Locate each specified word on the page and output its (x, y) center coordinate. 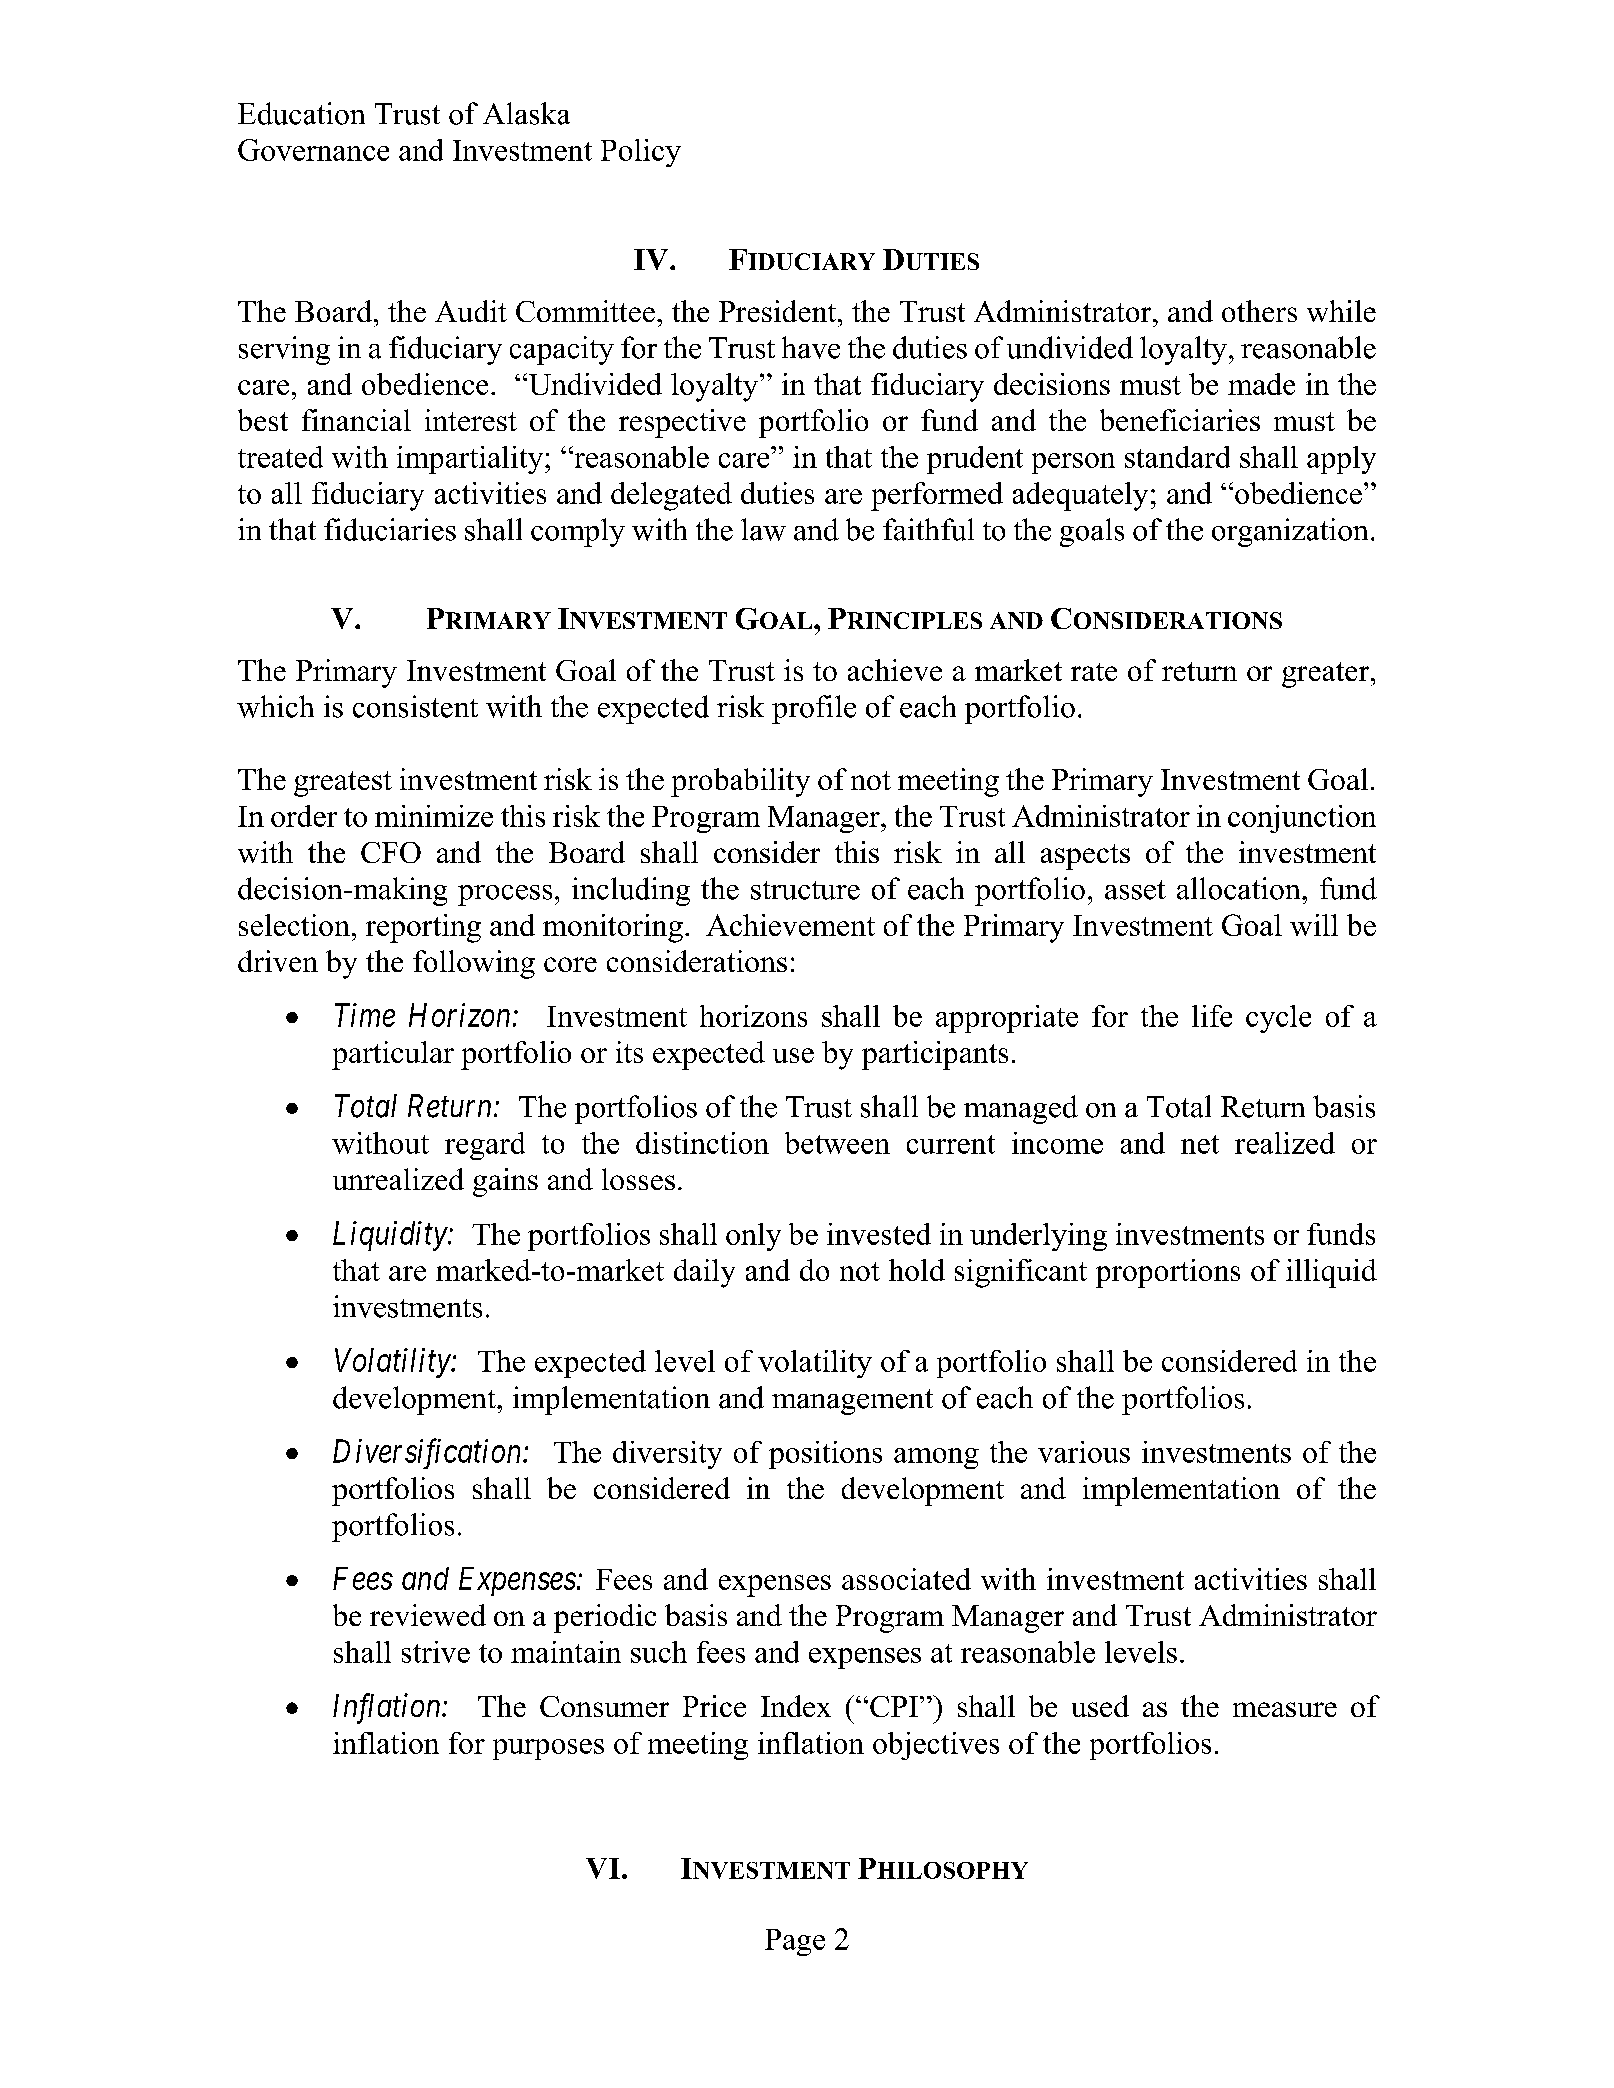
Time (365, 1015)
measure (1285, 1709)
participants (935, 1055)
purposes (548, 1749)
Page (795, 1942)
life (1212, 1016)
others (1259, 311)
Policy (641, 153)
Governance (313, 150)
